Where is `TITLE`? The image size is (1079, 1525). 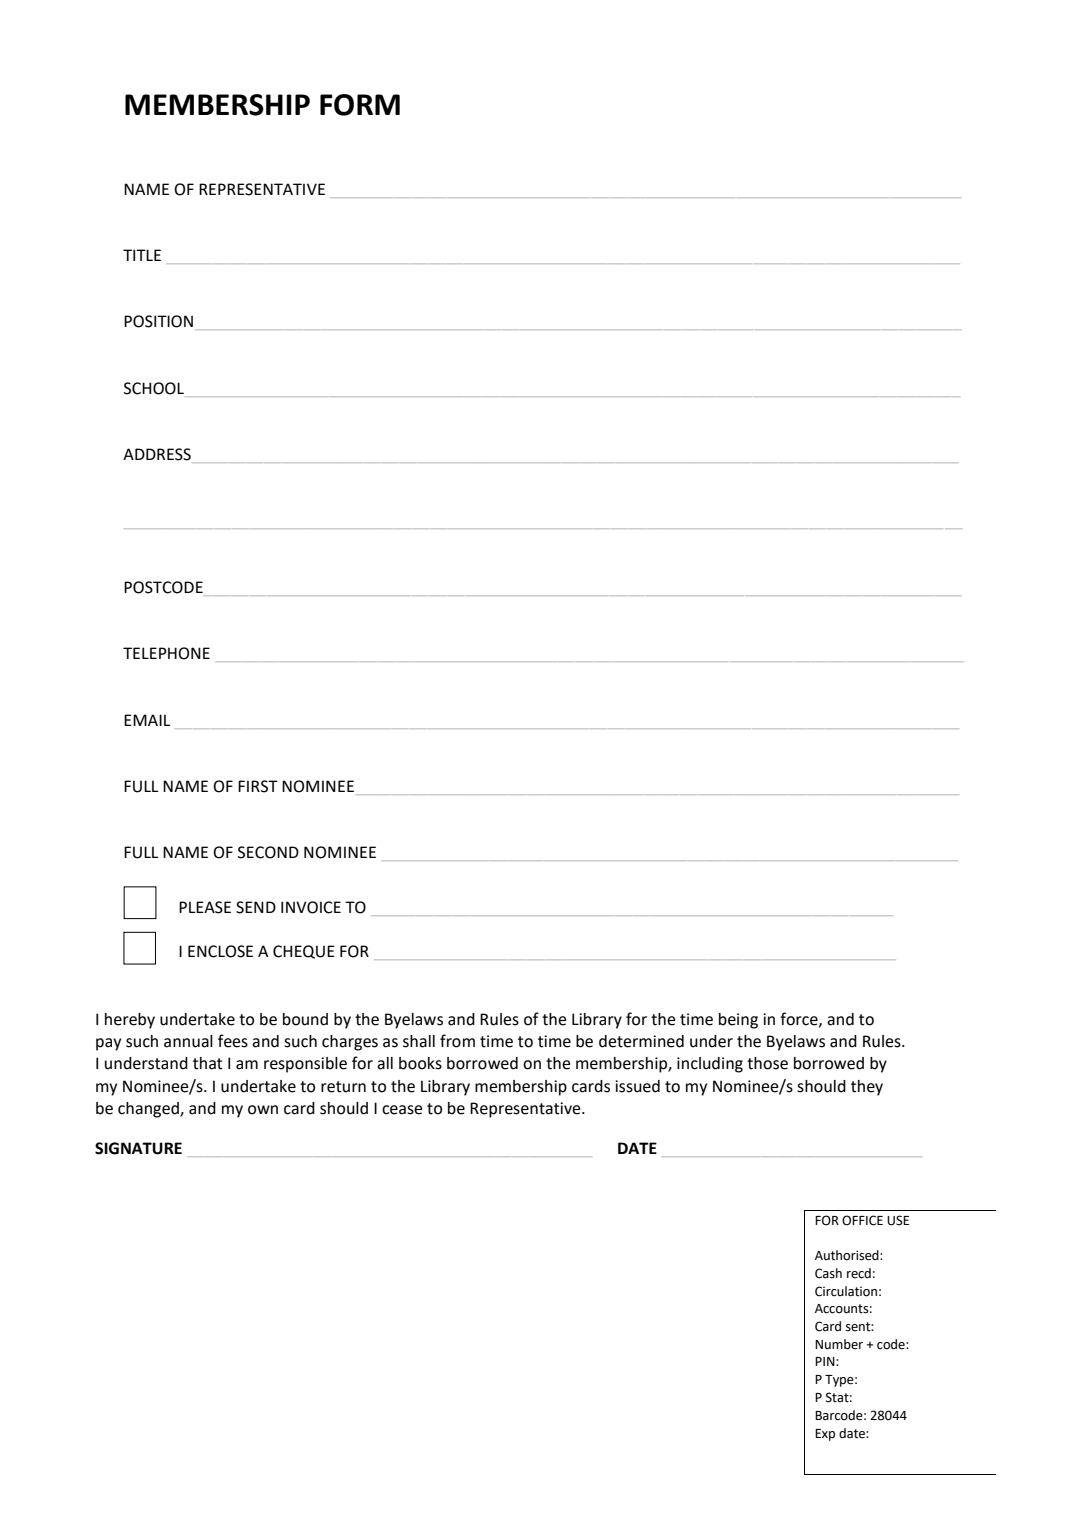 TITLE is located at coordinates (142, 255).
